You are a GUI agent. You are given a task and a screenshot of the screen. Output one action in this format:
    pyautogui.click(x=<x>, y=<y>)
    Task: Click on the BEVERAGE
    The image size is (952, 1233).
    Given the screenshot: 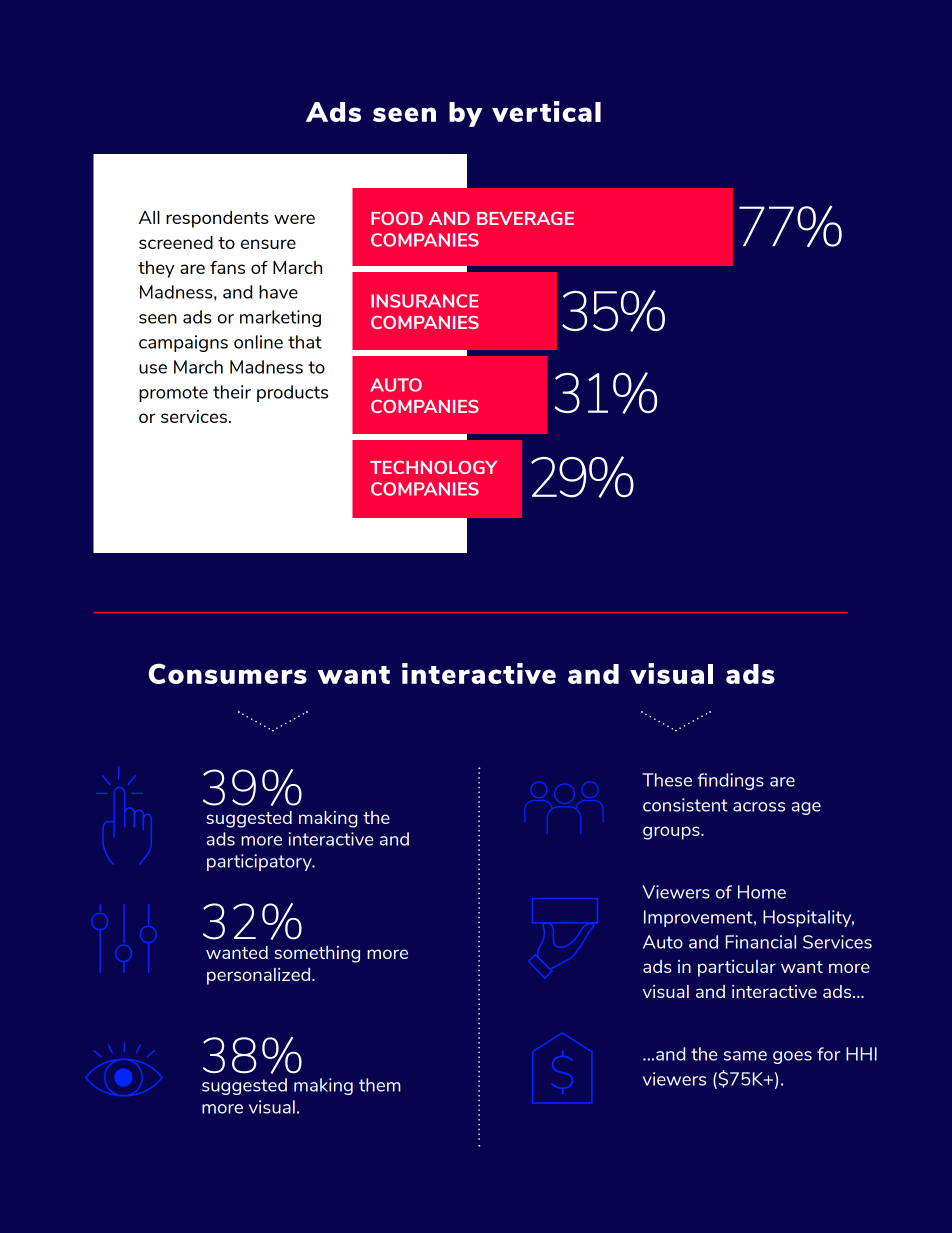 What is the action you would take?
    pyautogui.click(x=525, y=218)
